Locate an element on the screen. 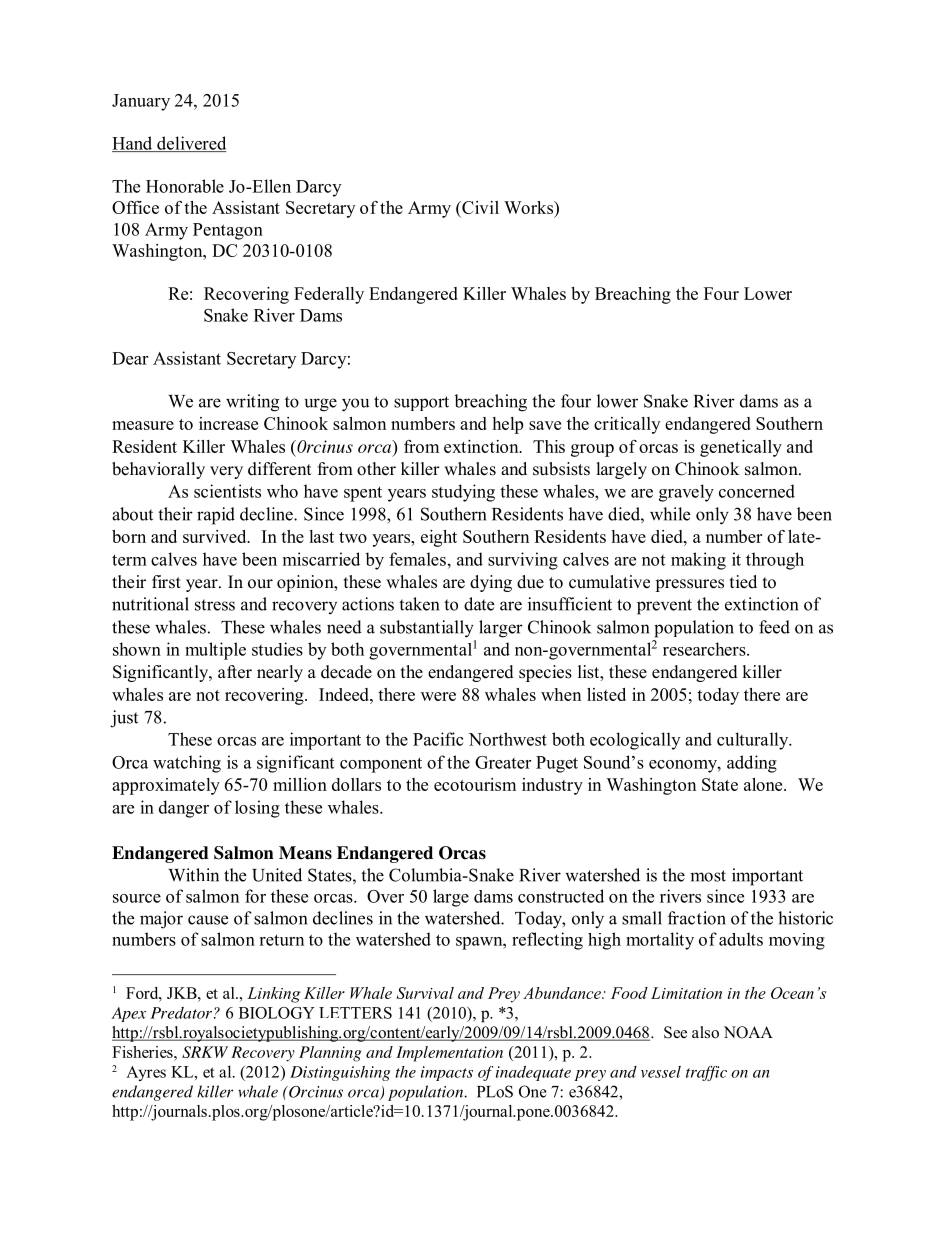 The image size is (952, 1233). Dear is located at coordinates (130, 358).
